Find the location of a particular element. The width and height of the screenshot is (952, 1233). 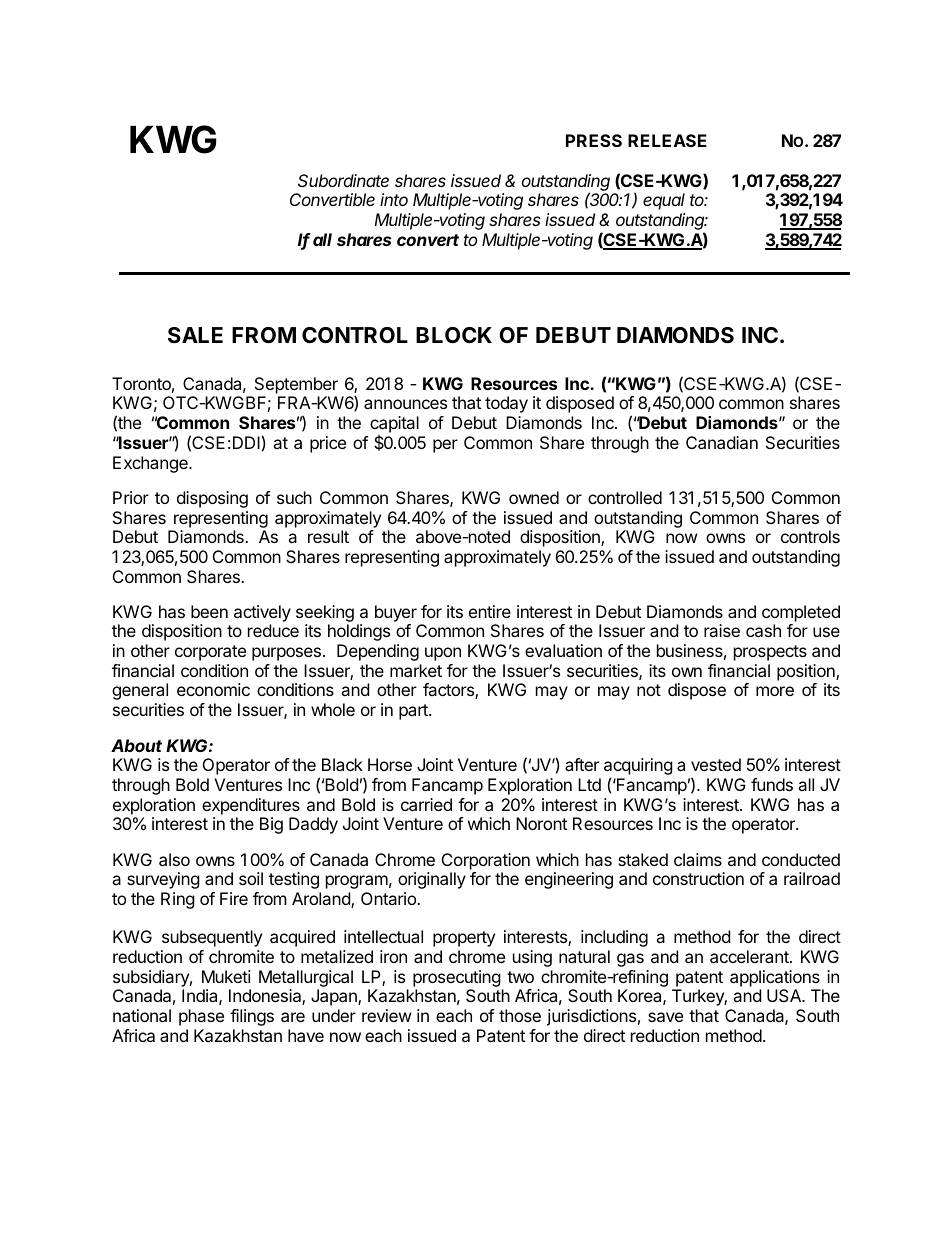

those is located at coordinates (520, 1015).
